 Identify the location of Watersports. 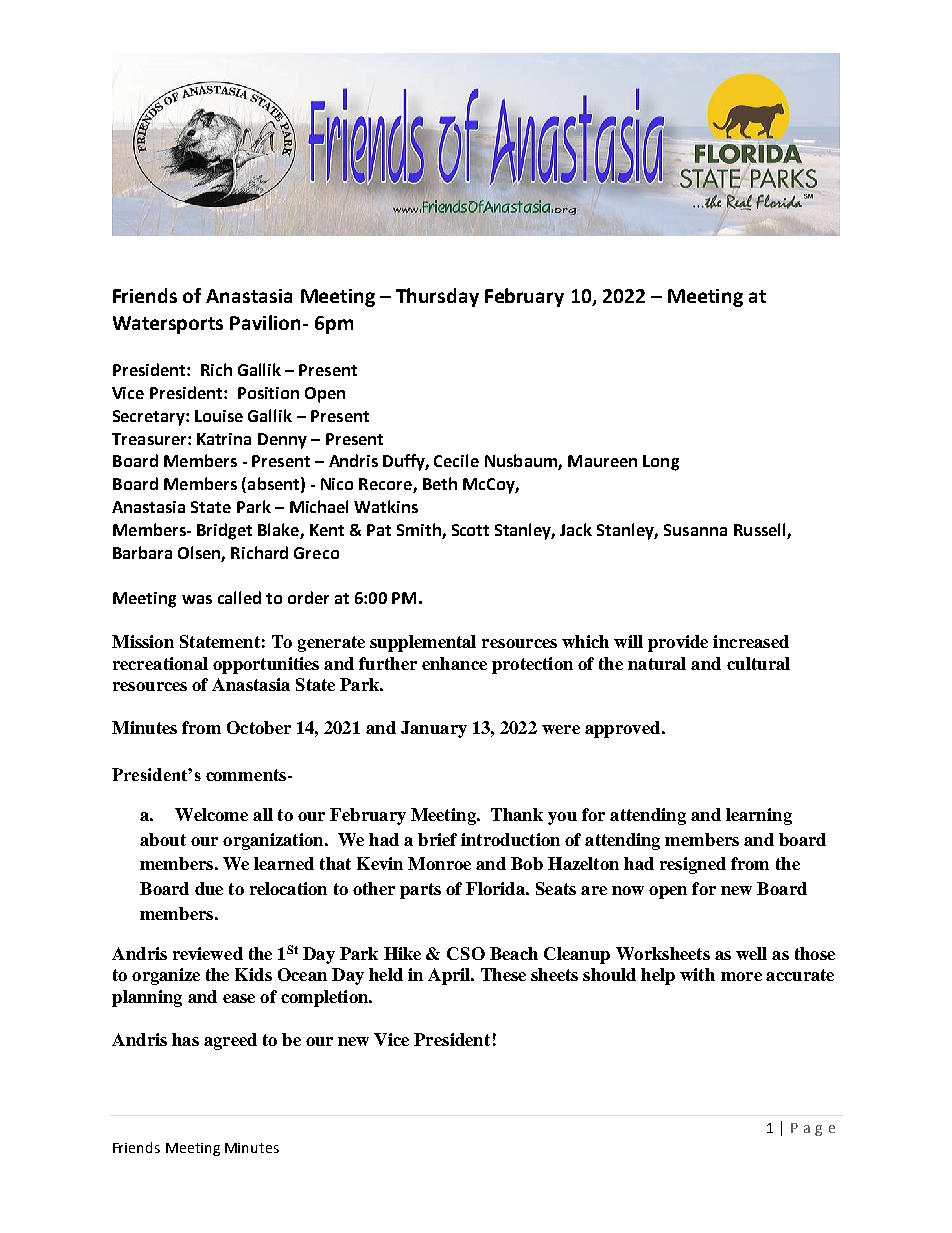
(168, 325).
